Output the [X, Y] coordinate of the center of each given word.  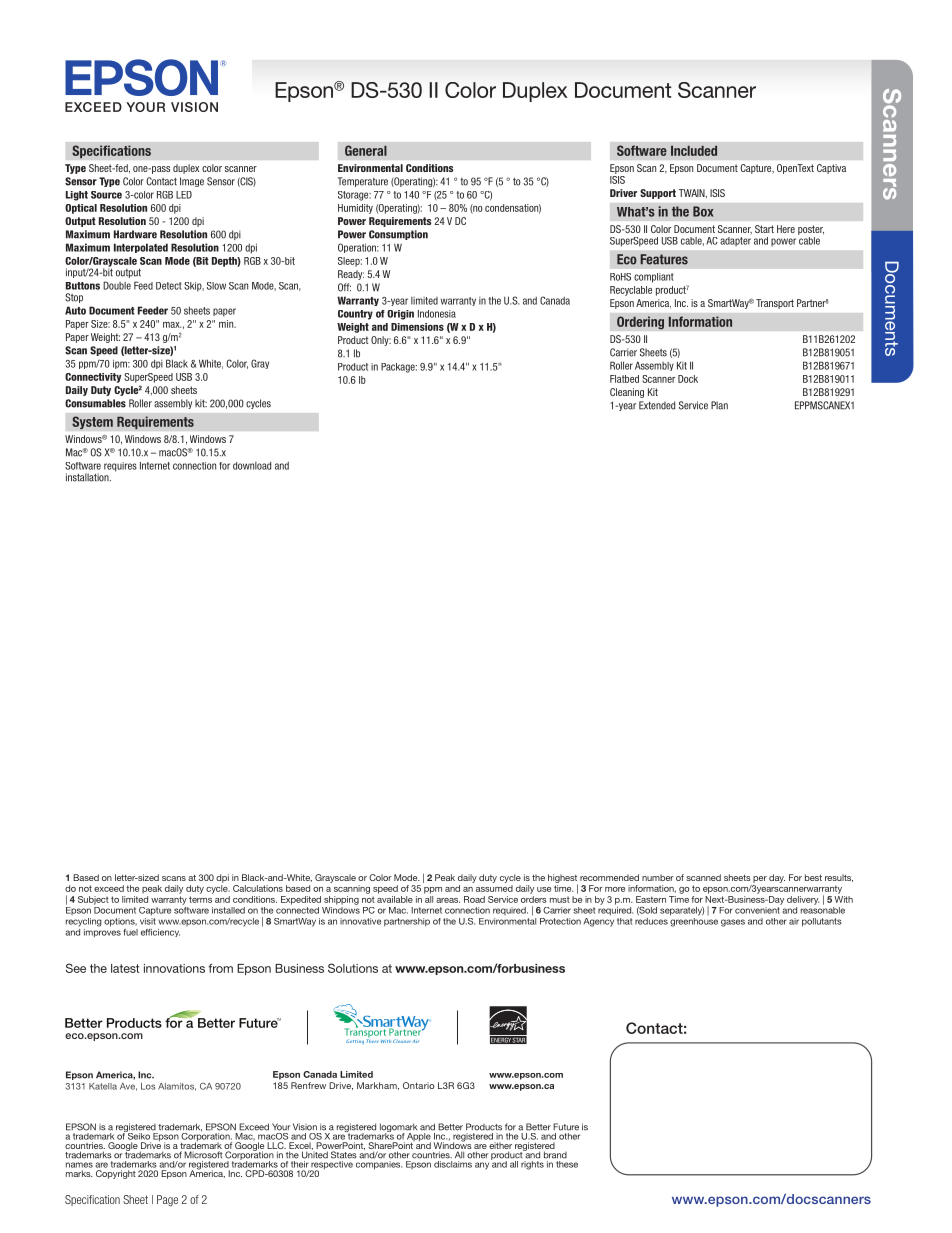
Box [703, 211]
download [252, 466]
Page [167, 1201]
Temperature [363, 182]
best [813, 877]
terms [200, 899]
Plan [719, 405]
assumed [494, 888]
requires [120, 467]
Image [192, 182]
